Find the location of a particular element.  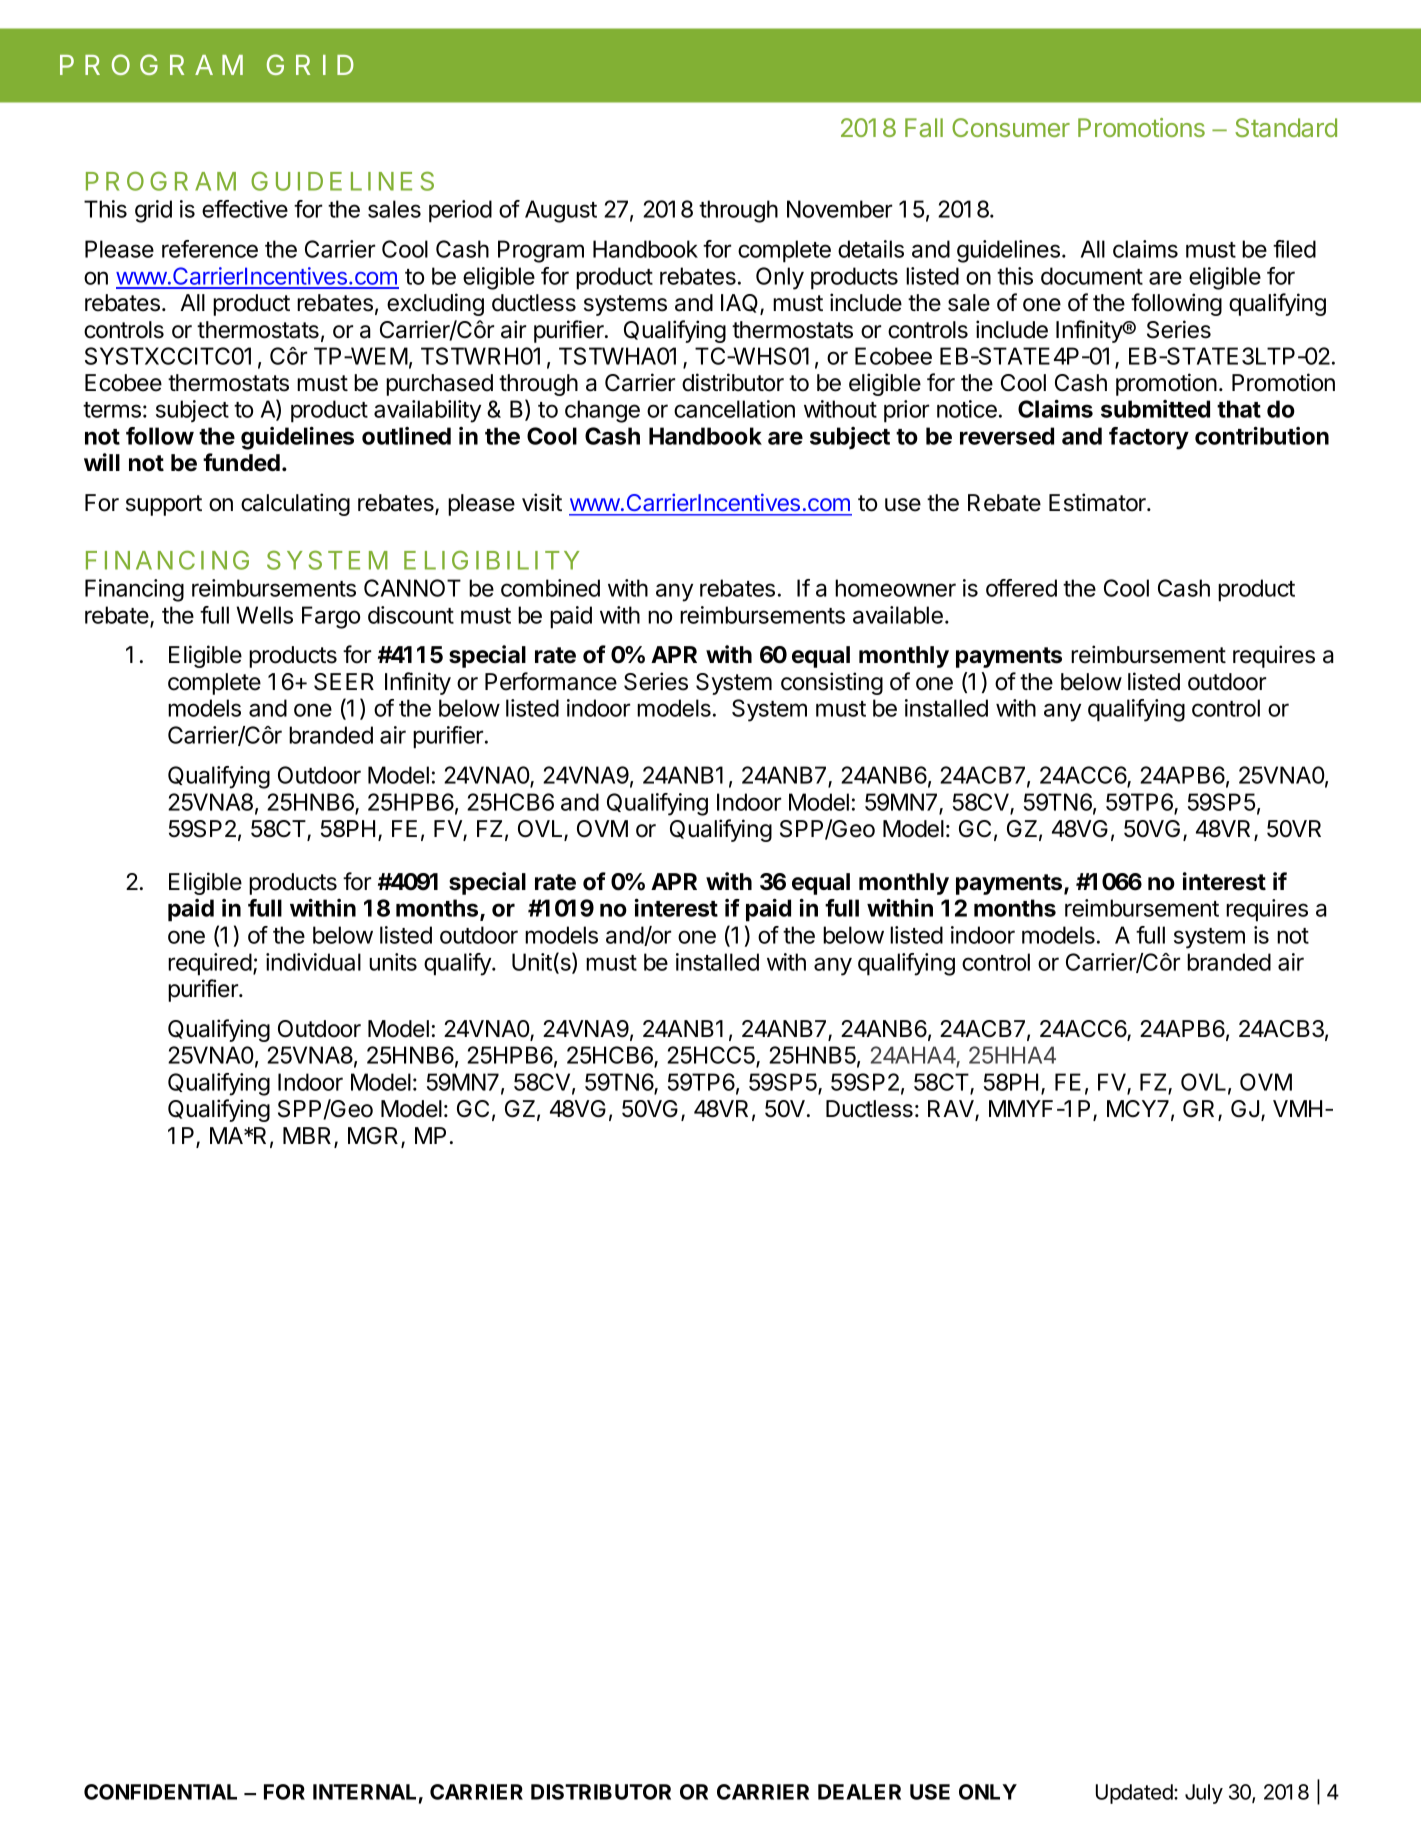

offered is located at coordinates (1021, 588).
